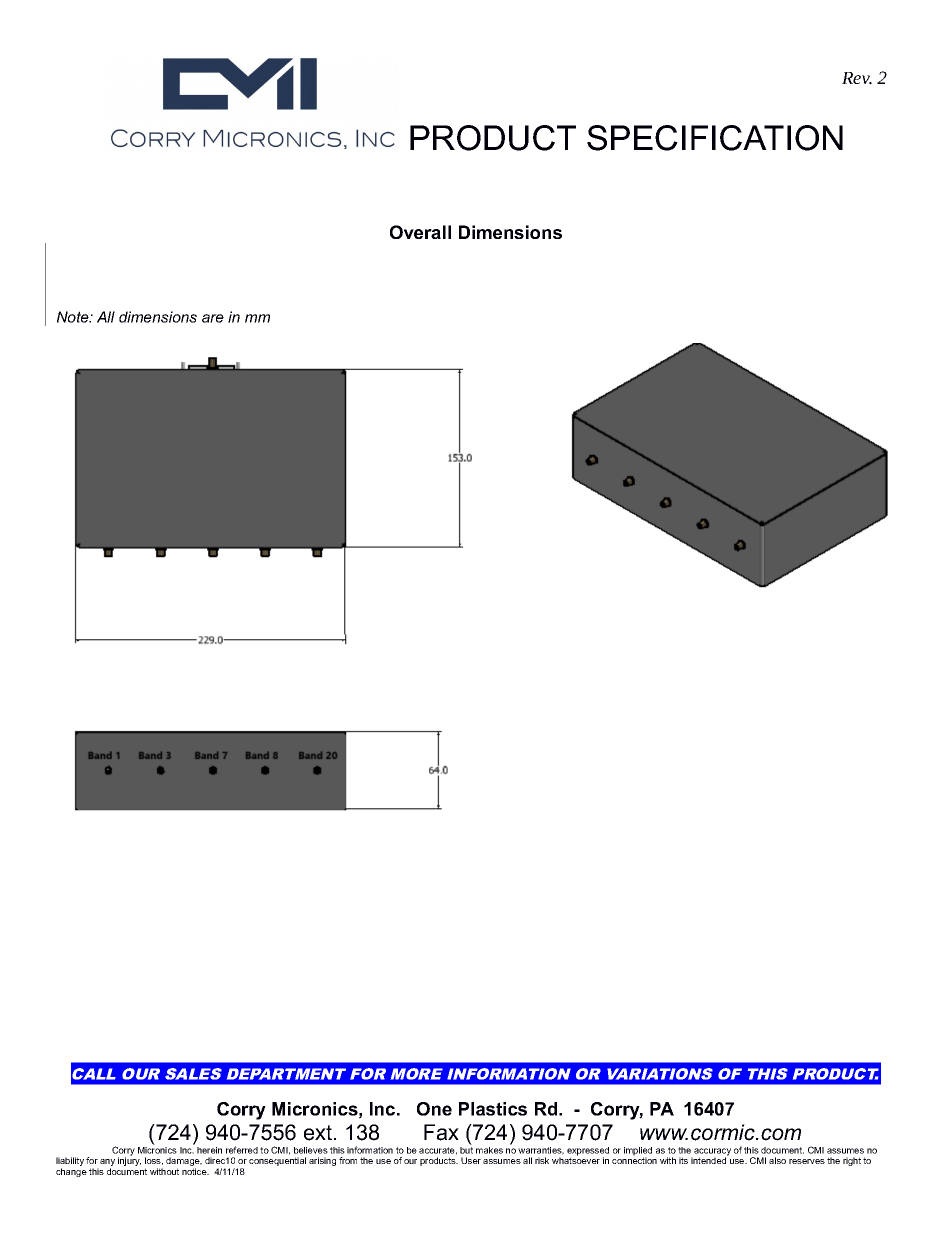 The height and width of the screenshot is (1233, 952). What do you see at coordinates (434, 1109) in the screenshot?
I see `One` at bounding box center [434, 1109].
